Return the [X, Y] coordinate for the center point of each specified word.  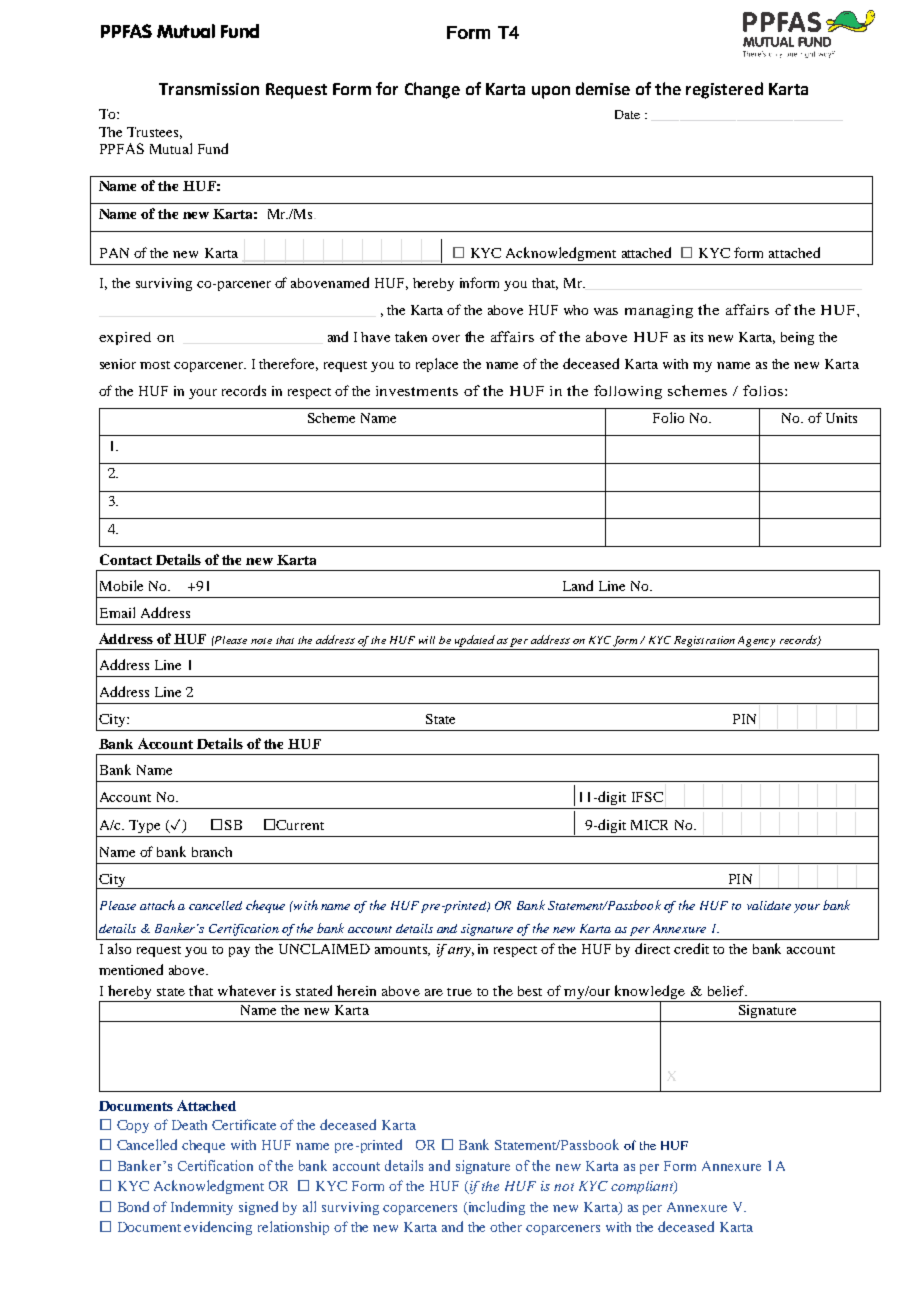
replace [437, 365]
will [427, 640]
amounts [402, 951]
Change [432, 90]
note [261, 641]
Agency [756, 641]
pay [239, 952]
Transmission [209, 89]
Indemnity [202, 1208]
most [155, 365]
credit [691, 948]
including [495, 1208]
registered [724, 90]
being [797, 338]
